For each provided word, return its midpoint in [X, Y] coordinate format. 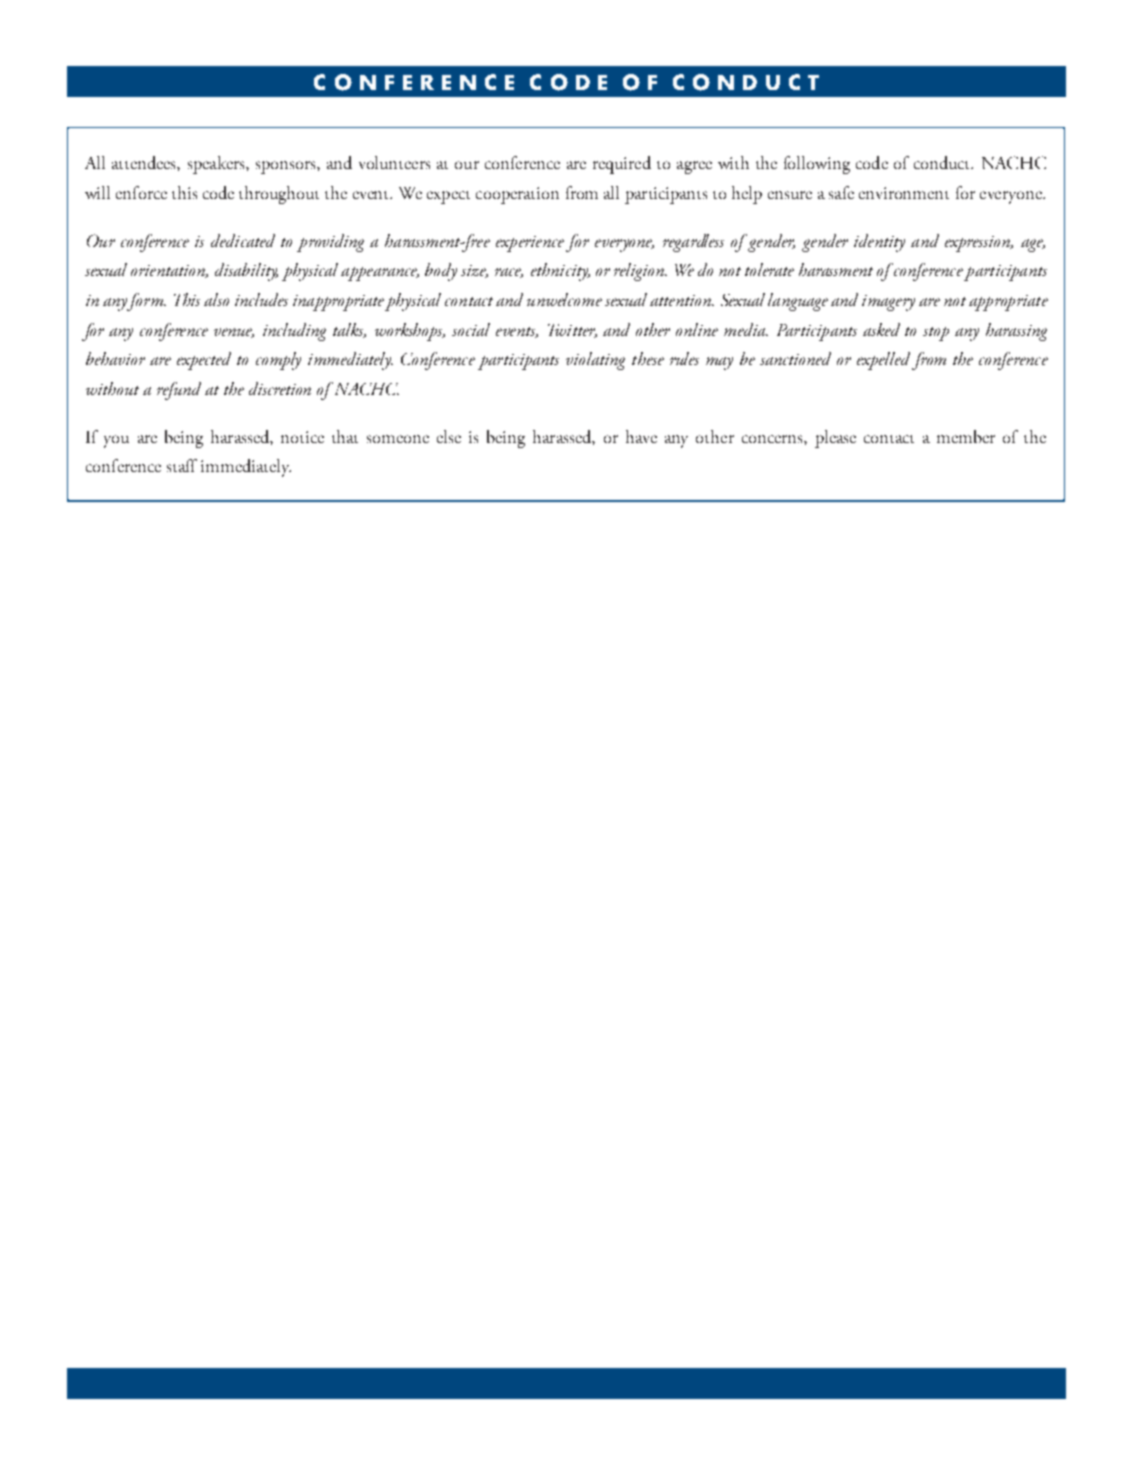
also [216, 299]
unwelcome [564, 299]
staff [182, 465]
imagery [888, 303]
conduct [943, 162]
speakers [217, 165]
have [641, 436]
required [622, 165]
